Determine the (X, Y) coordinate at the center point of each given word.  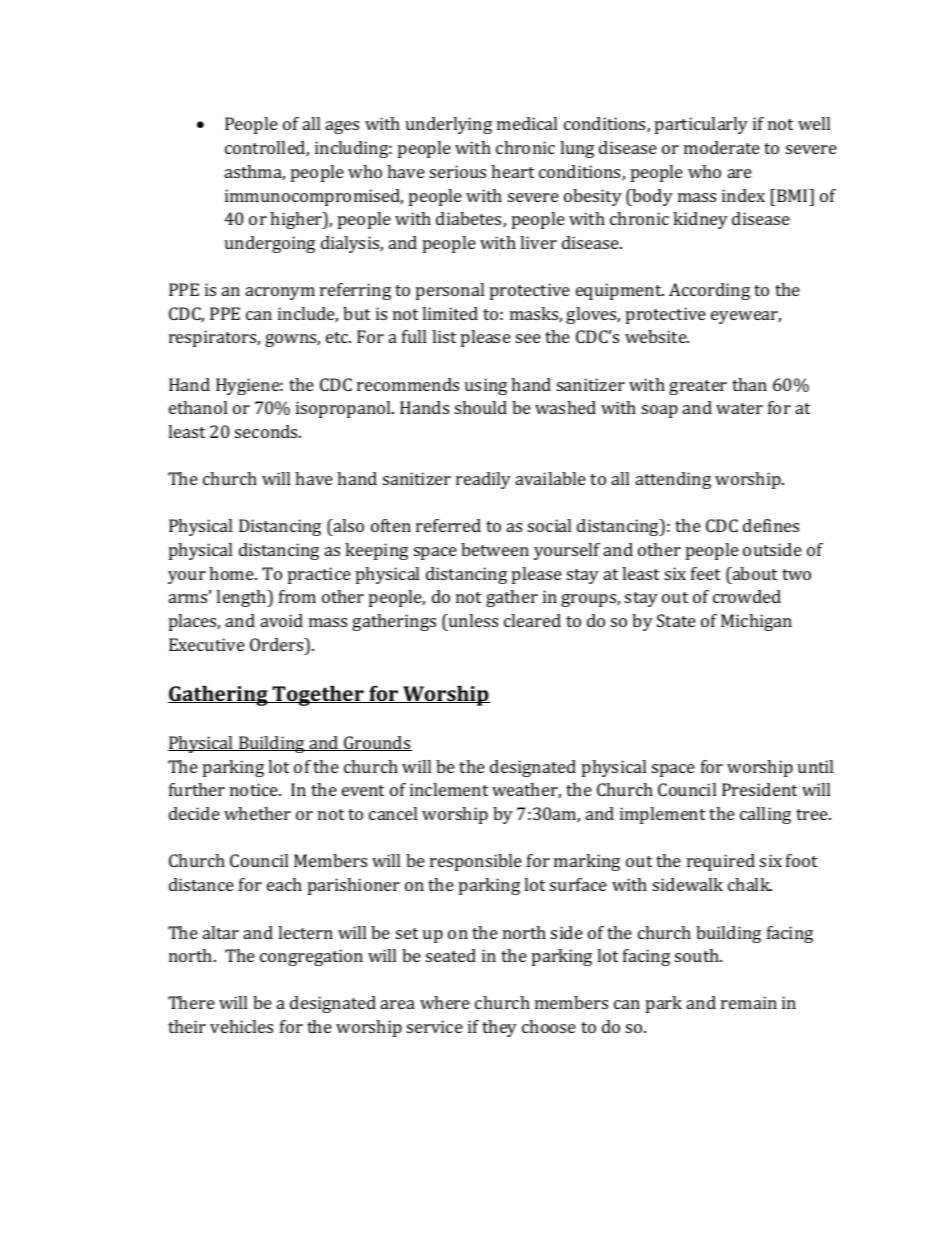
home (232, 573)
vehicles (241, 1026)
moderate (722, 147)
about (753, 573)
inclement (449, 789)
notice (255, 789)
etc (338, 337)
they (499, 1028)
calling (765, 815)
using (486, 386)
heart (512, 171)
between (495, 549)
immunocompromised (314, 197)
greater (698, 387)
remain (749, 1002)
